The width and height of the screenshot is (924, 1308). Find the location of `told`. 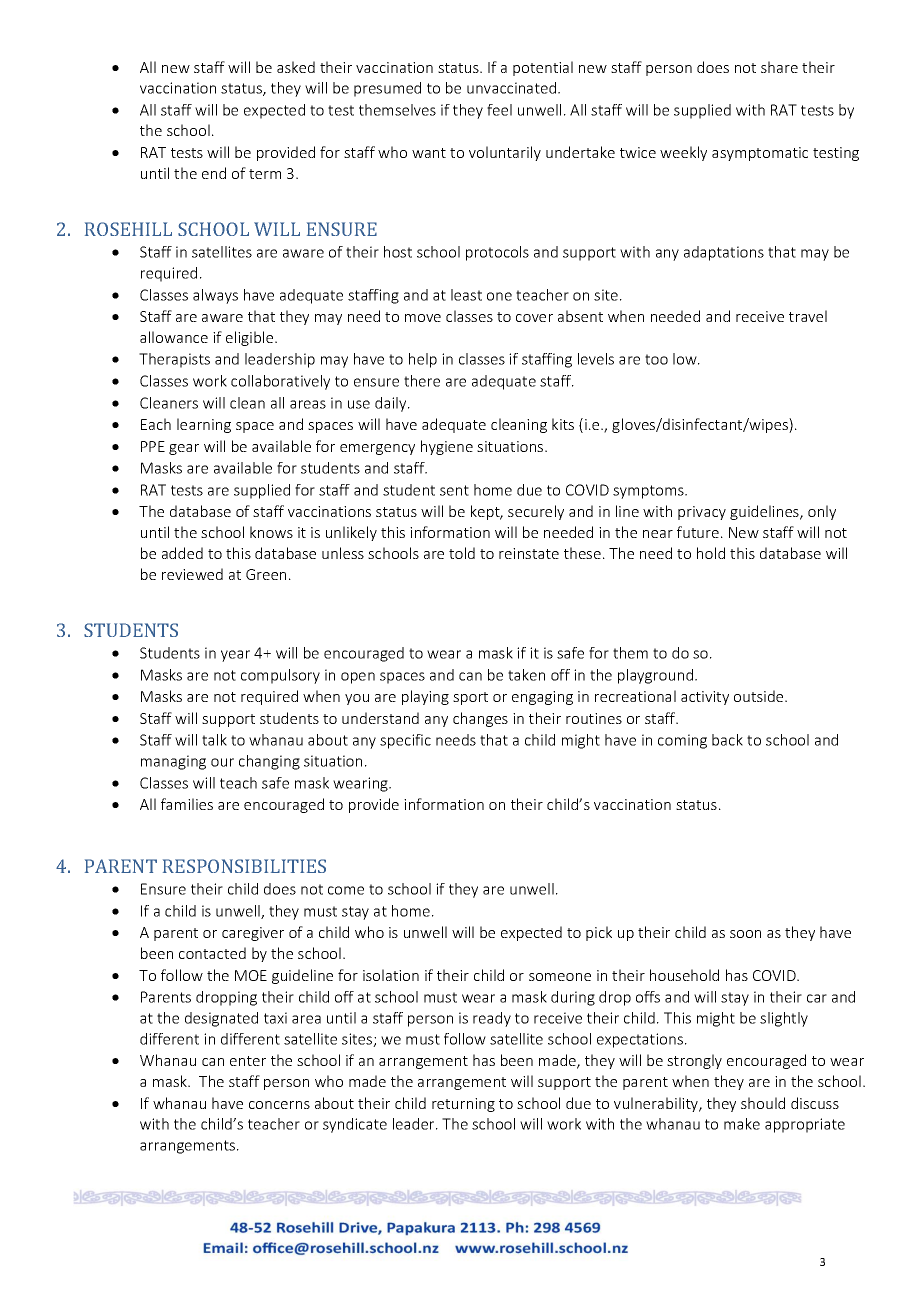

told is located at coordinates (462, 553).
